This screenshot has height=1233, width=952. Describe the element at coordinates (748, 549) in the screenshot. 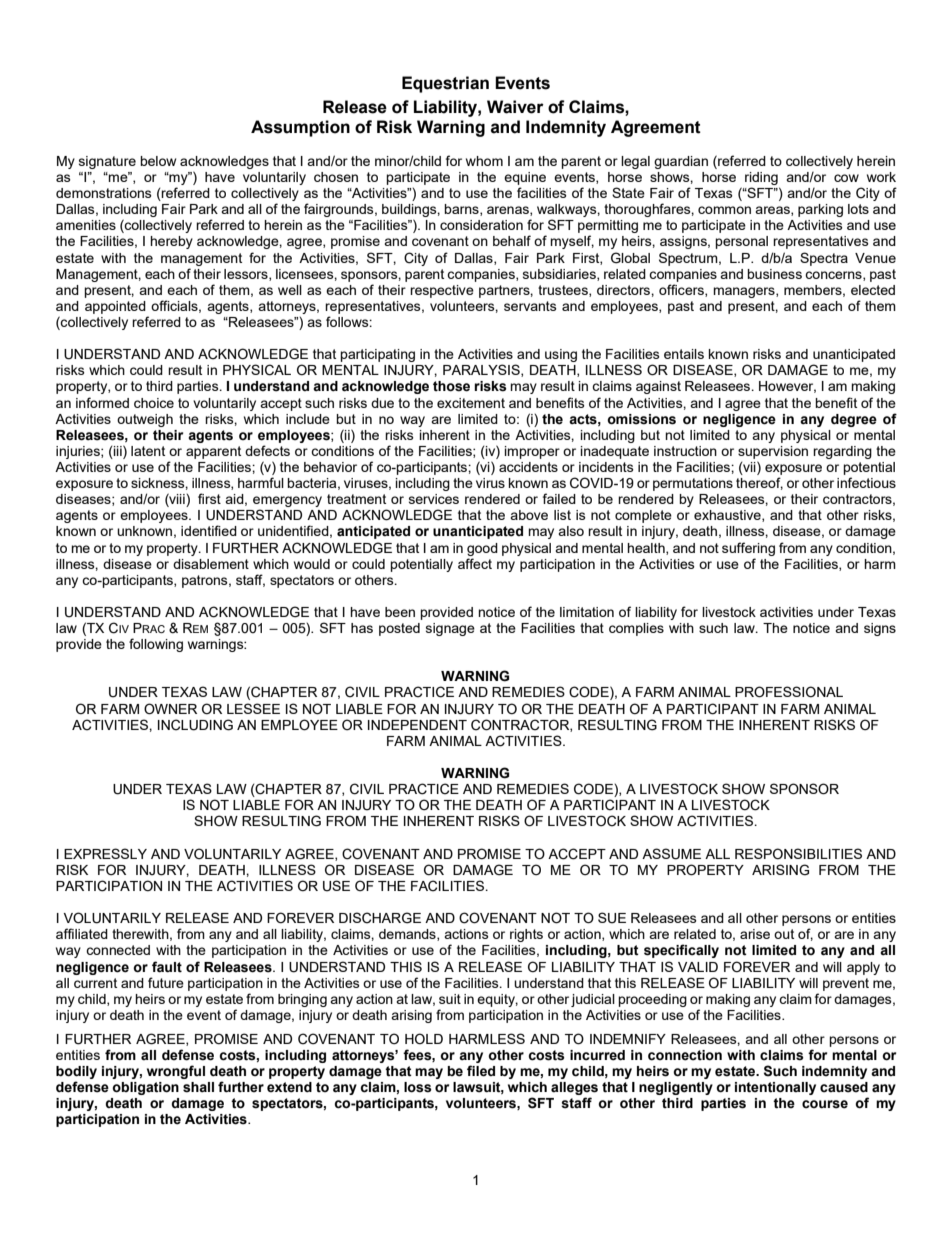

I see `suffering` at that location.
